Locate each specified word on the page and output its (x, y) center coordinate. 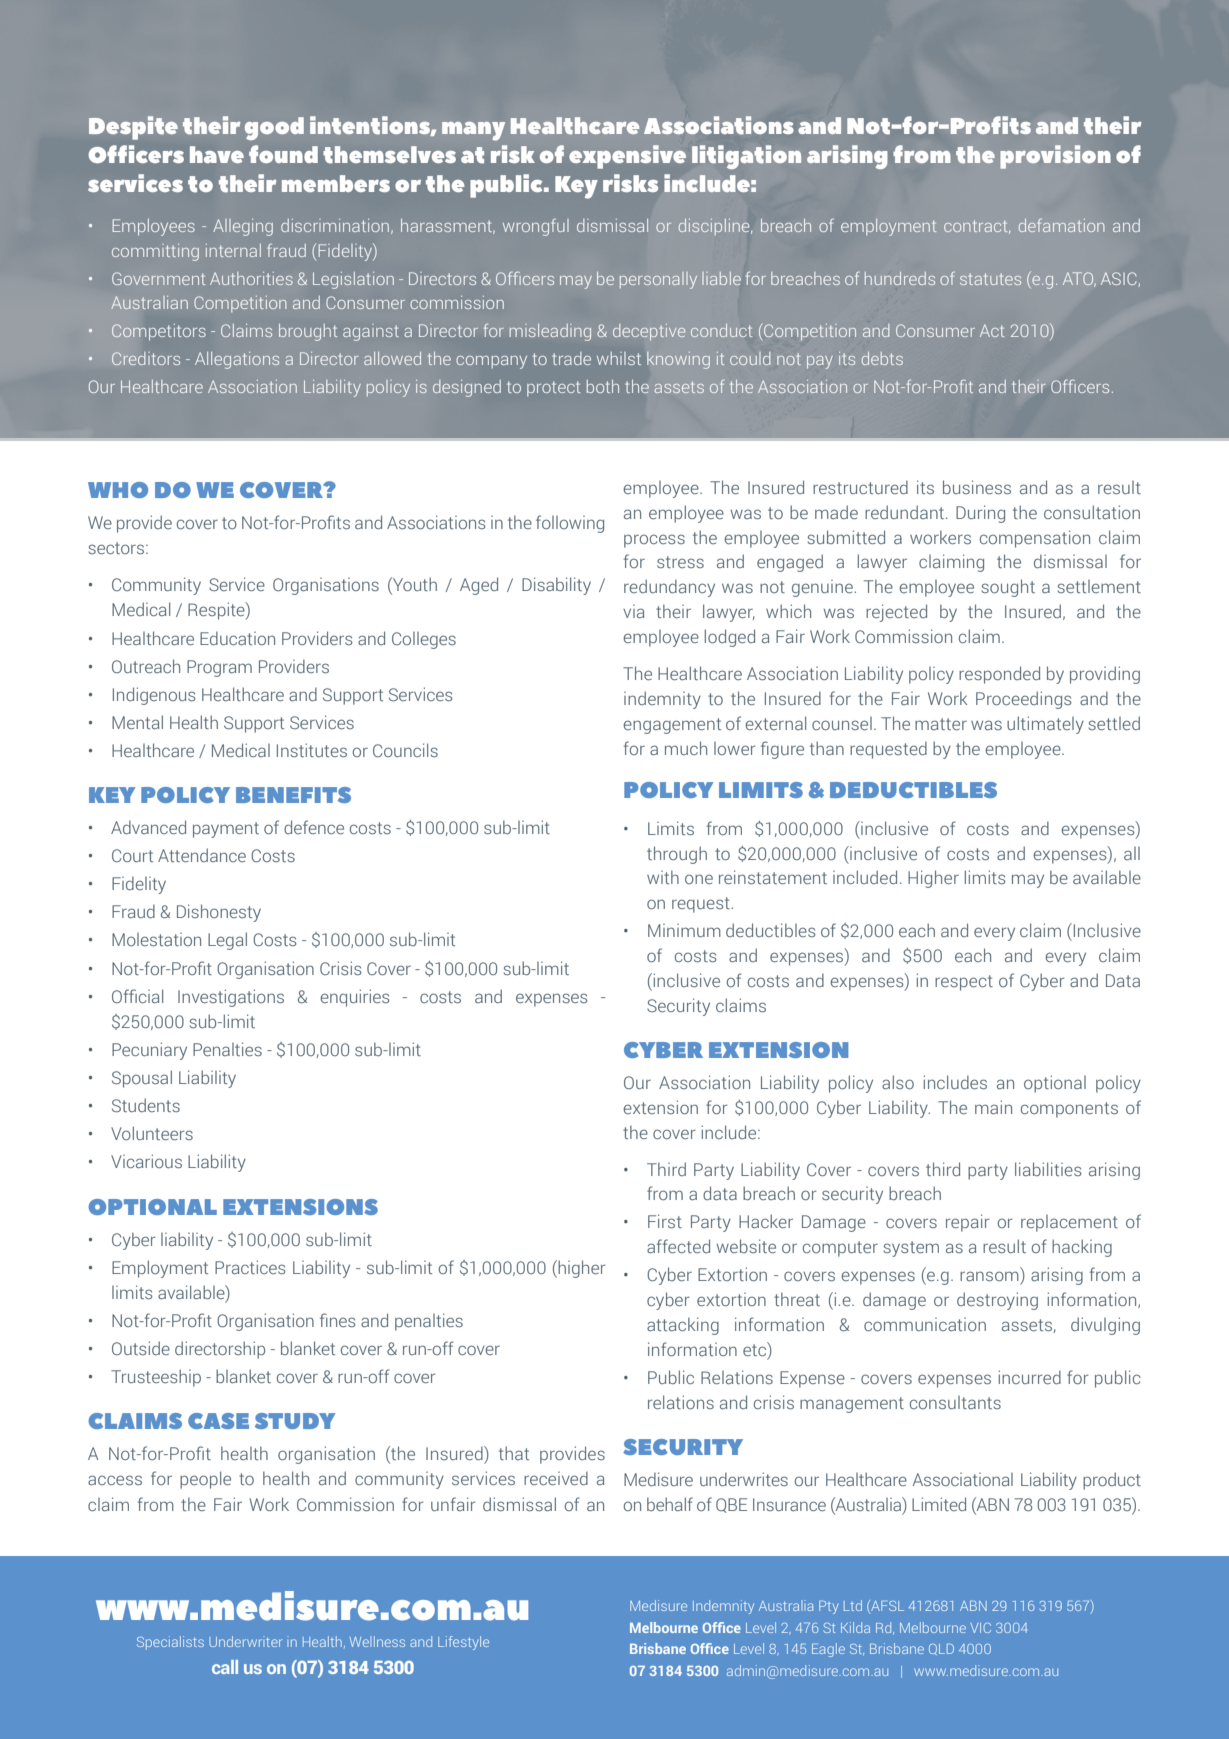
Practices (250, 1267)
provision (1055, 157)
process (654, 541)
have (217, 154)
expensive (627, 157)
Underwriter (246, 1641)
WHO (118, 490)
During (980, 514)
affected (678, 1246)
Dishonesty (219, 913)
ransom (989, 1276)
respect (964, 983)
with (663, 877)
